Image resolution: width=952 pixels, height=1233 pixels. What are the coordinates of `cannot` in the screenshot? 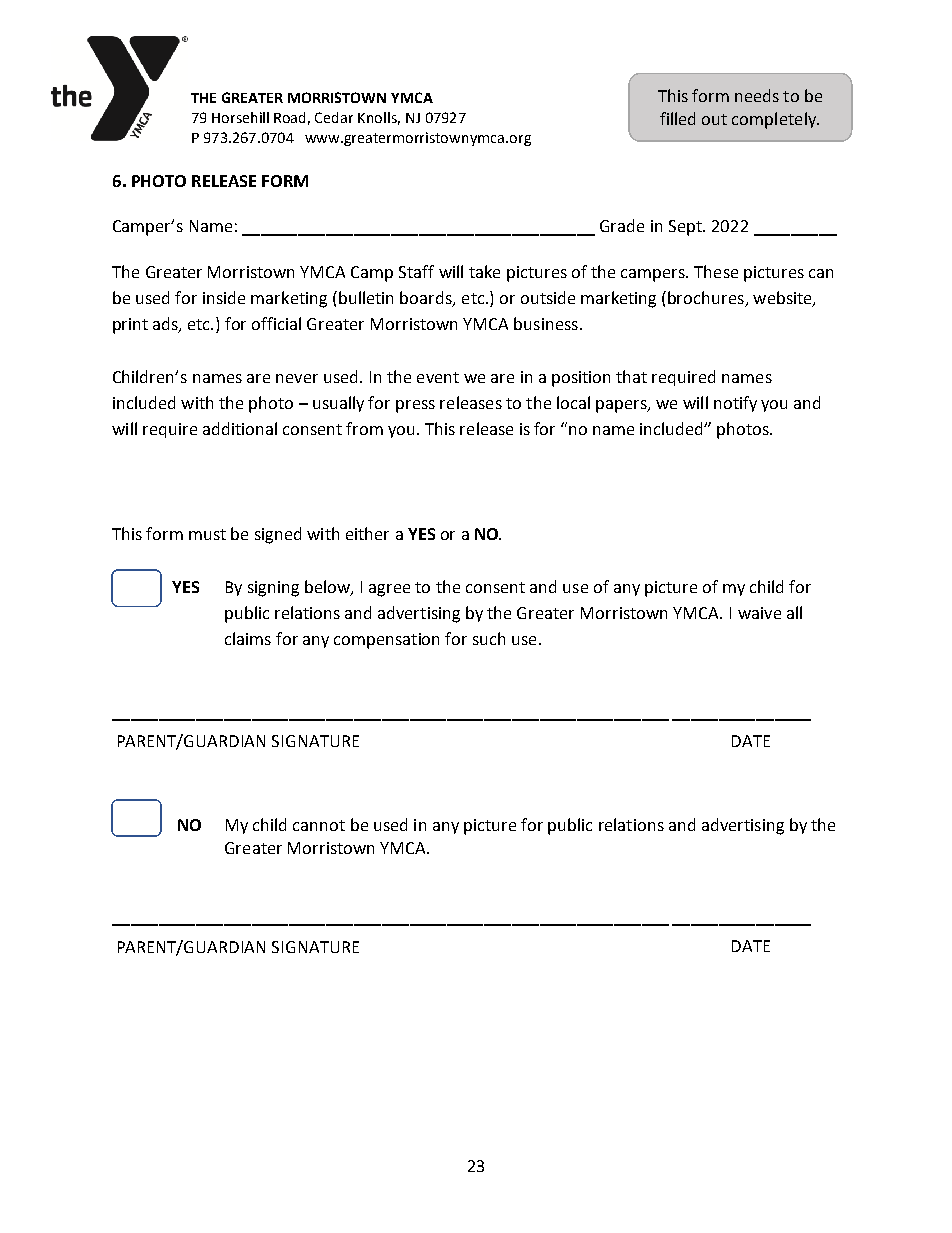 It's located at (319, 825).
